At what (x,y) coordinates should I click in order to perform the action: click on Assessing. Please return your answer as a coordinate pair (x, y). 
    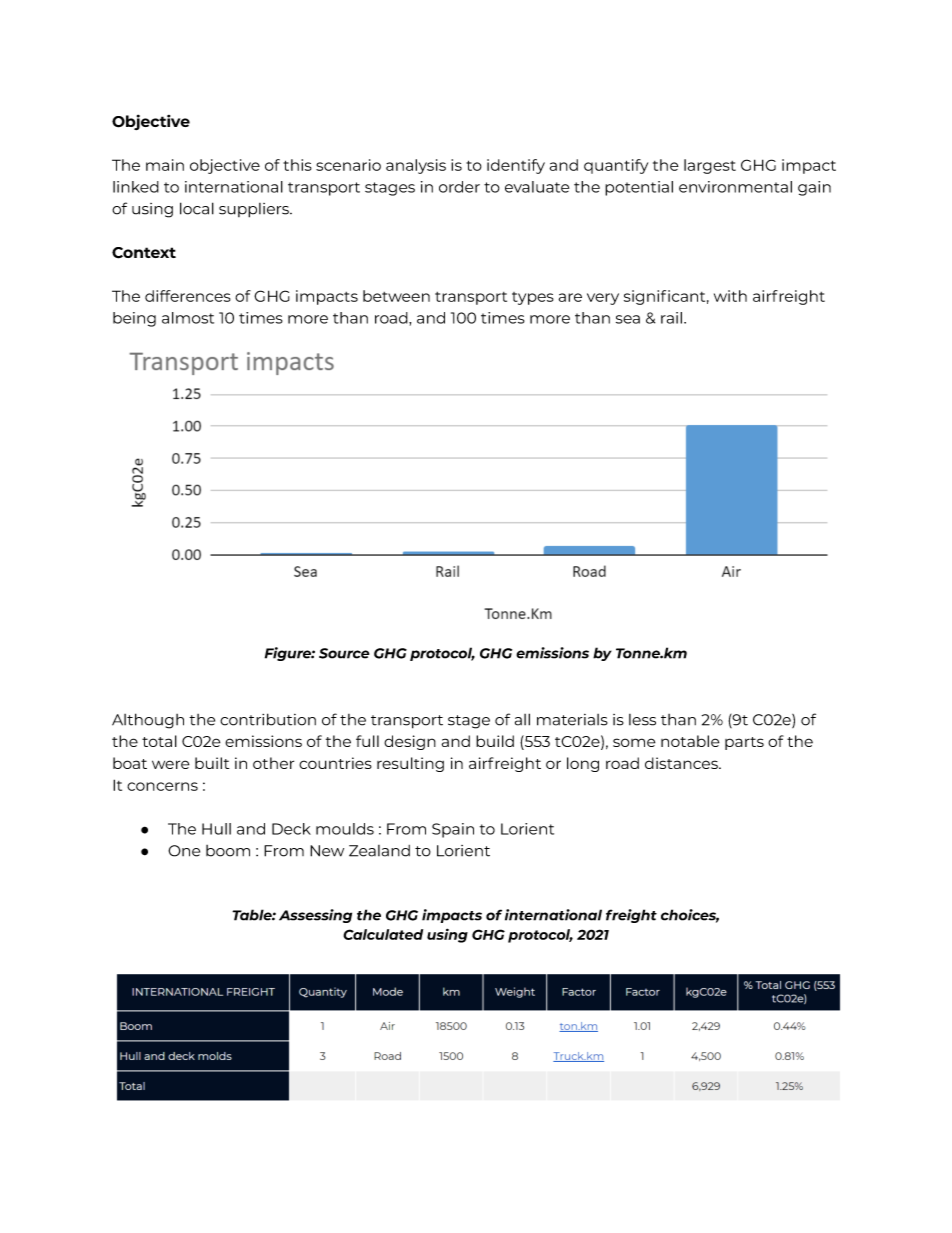
    Looking at the image, I should click on (315, 916).
